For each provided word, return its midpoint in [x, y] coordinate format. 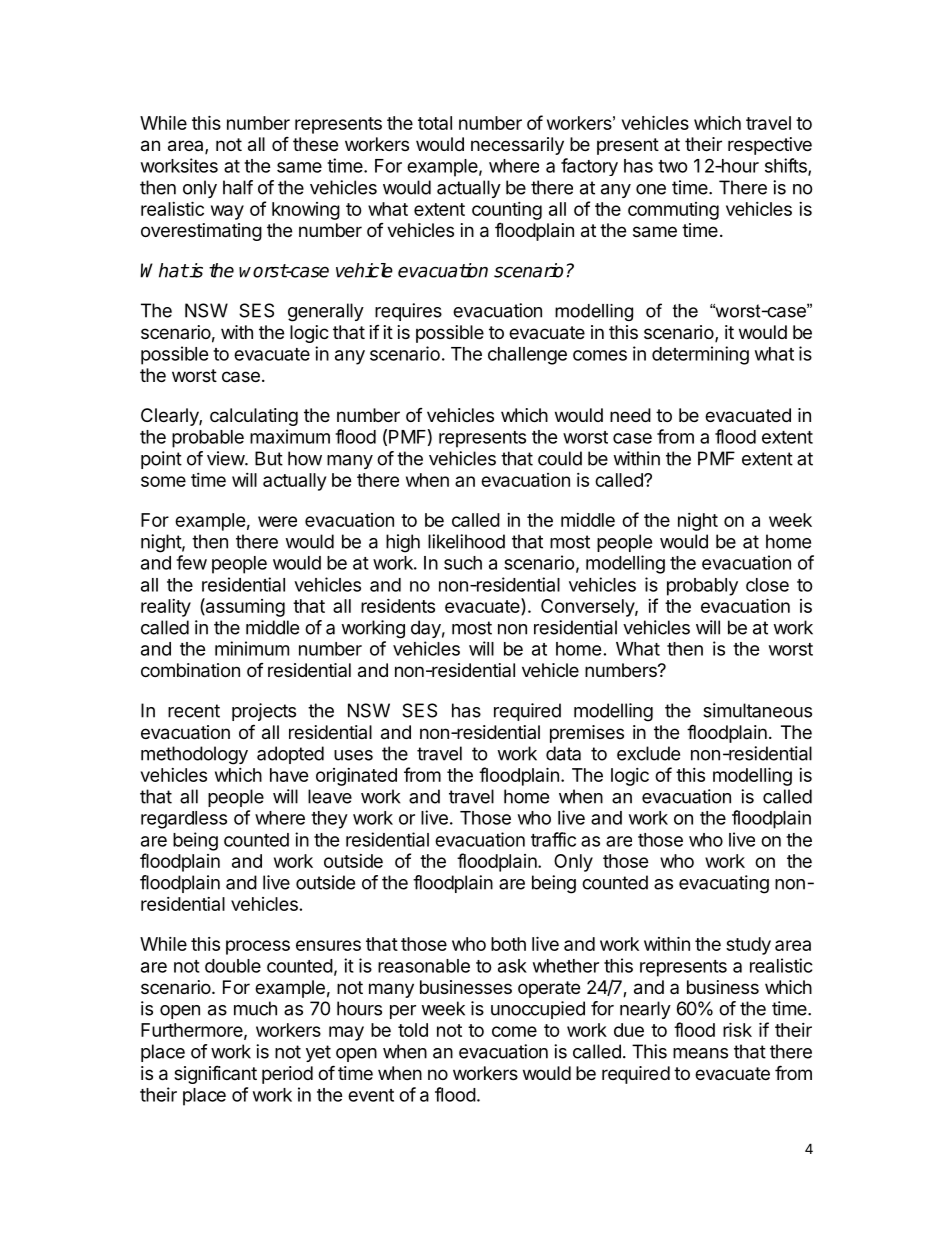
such [463, 563]
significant [215, 1074]
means [700, 1053]
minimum [252, 648]
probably [702, 587]
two [673, 166]
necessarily [517, 146]
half [238, 187]
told [413, 1030]
